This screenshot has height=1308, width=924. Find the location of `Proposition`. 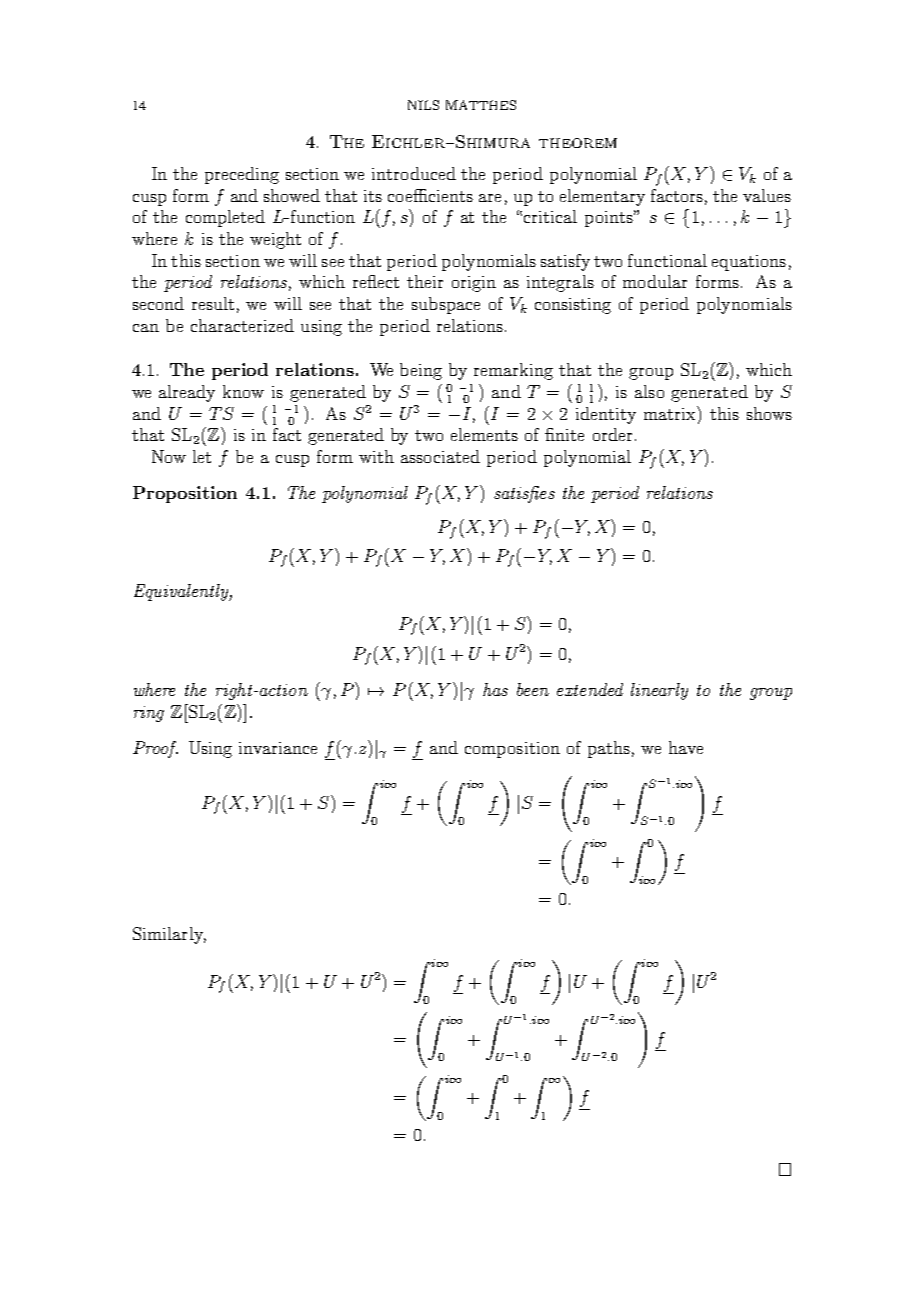

Proposition is located at coordinates (185, 494).
